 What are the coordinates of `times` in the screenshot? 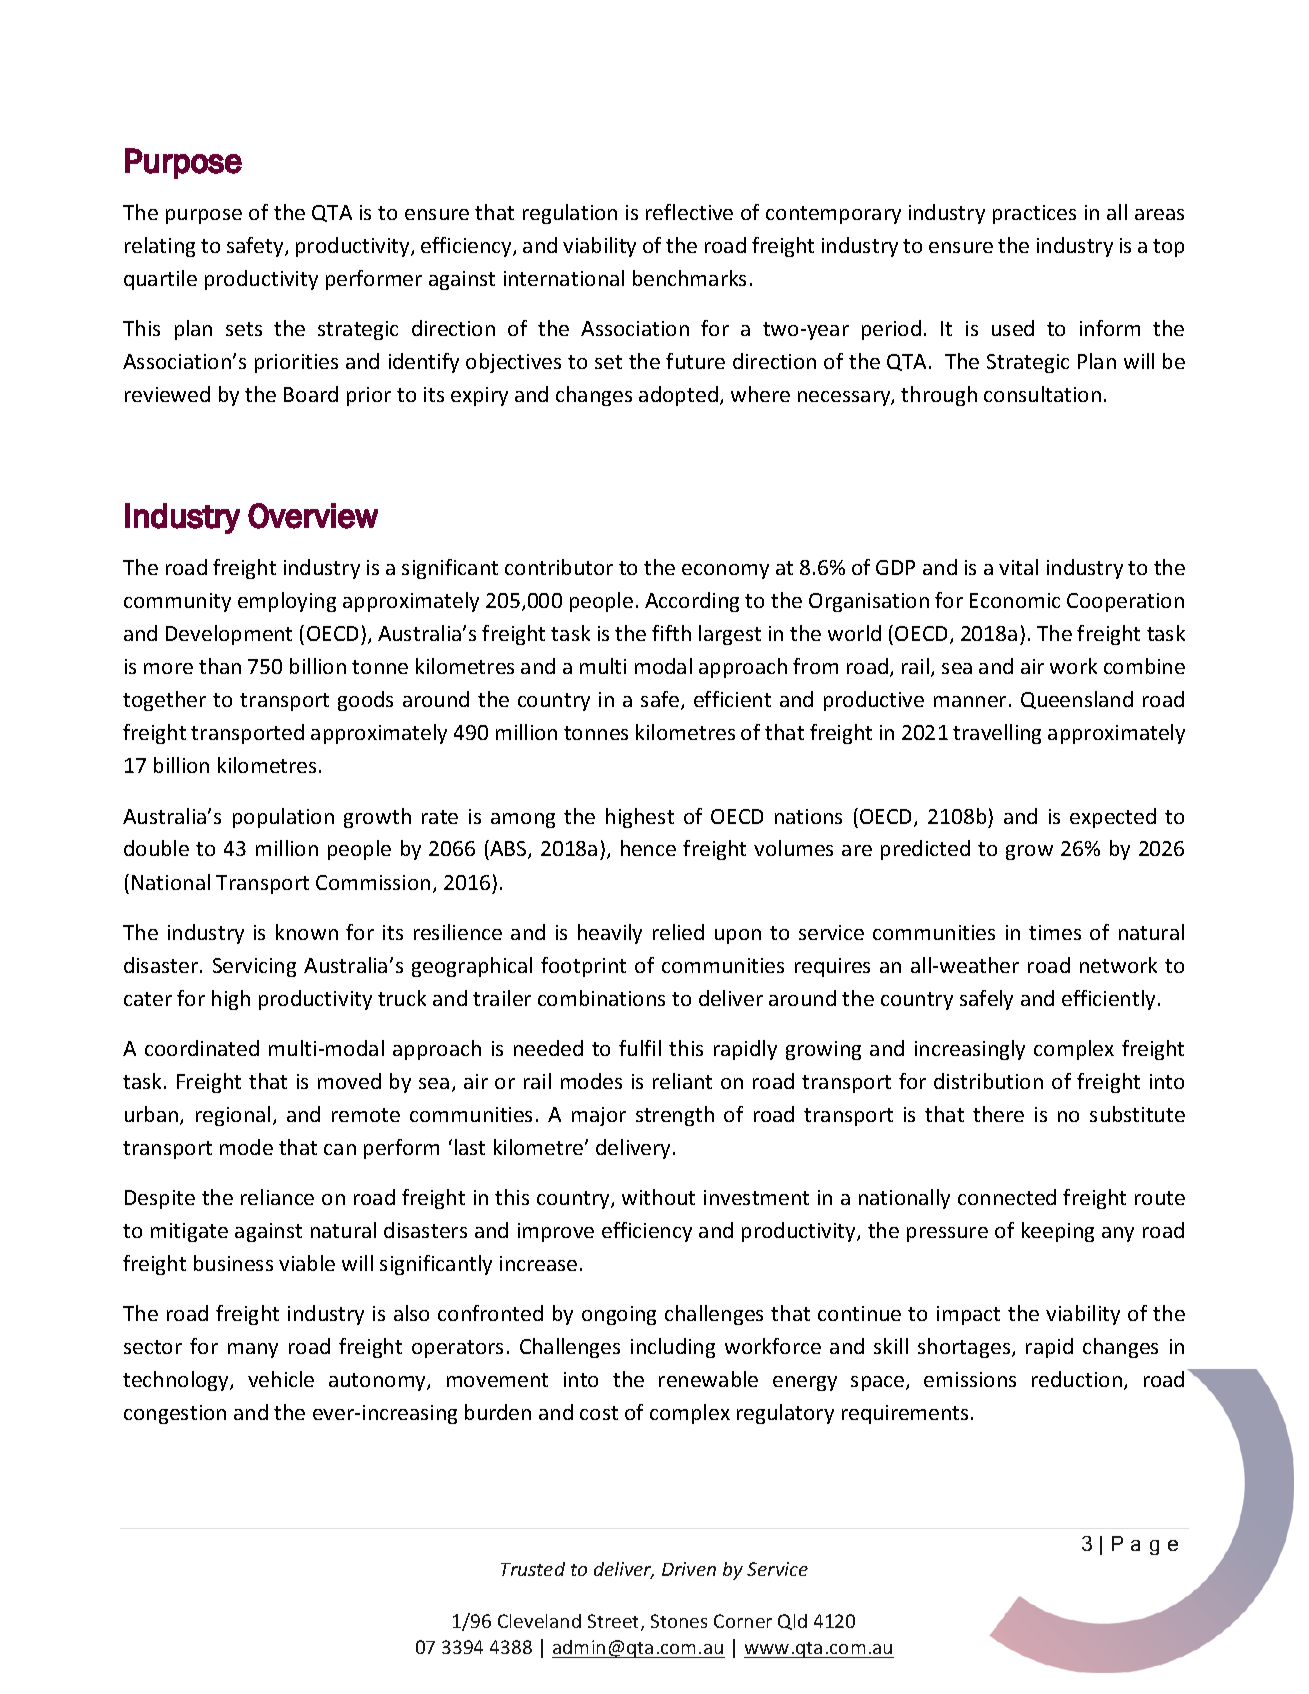 It's located at (1055, 932).
